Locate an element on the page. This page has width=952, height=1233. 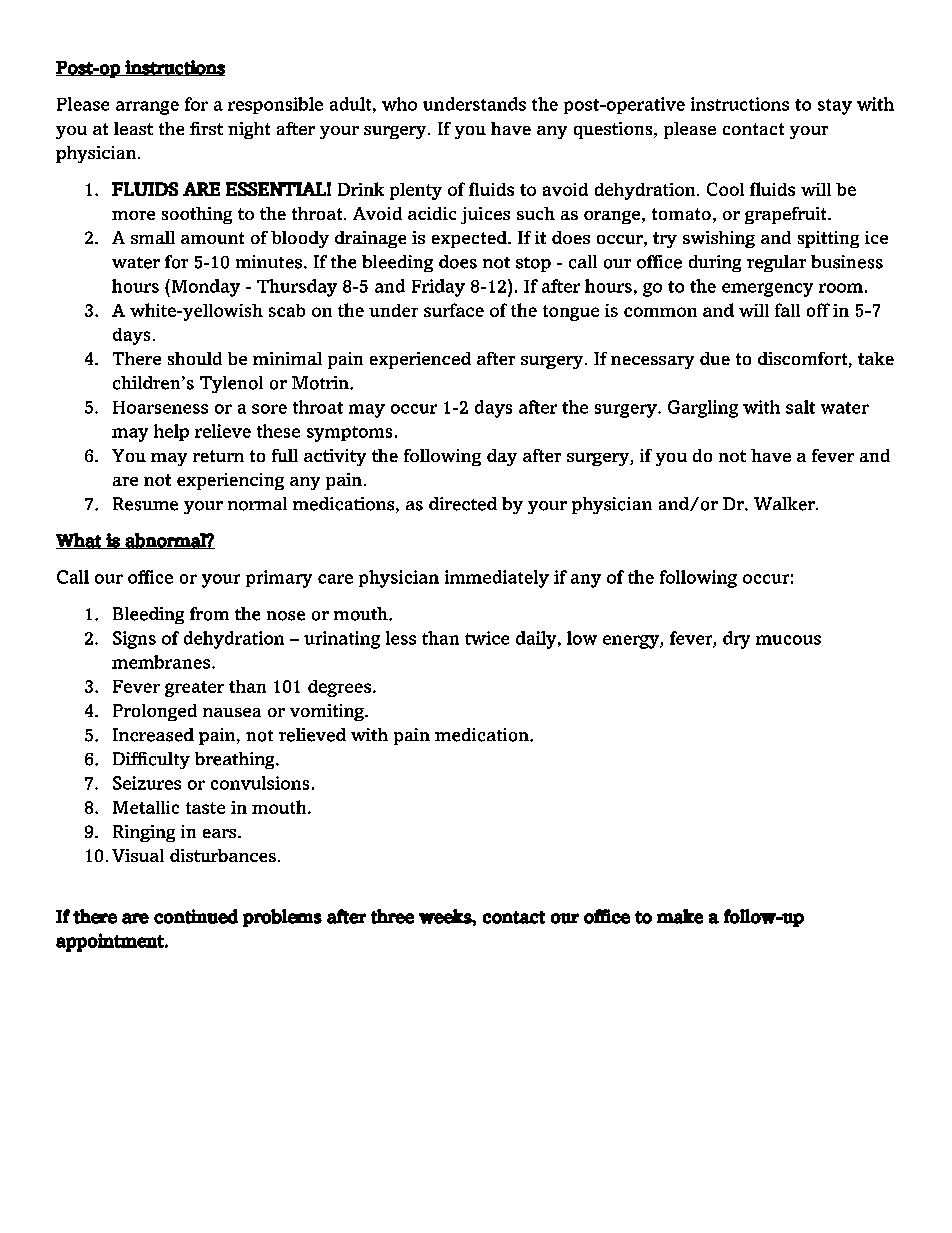
mucous is located at coordinates (788, 640).
